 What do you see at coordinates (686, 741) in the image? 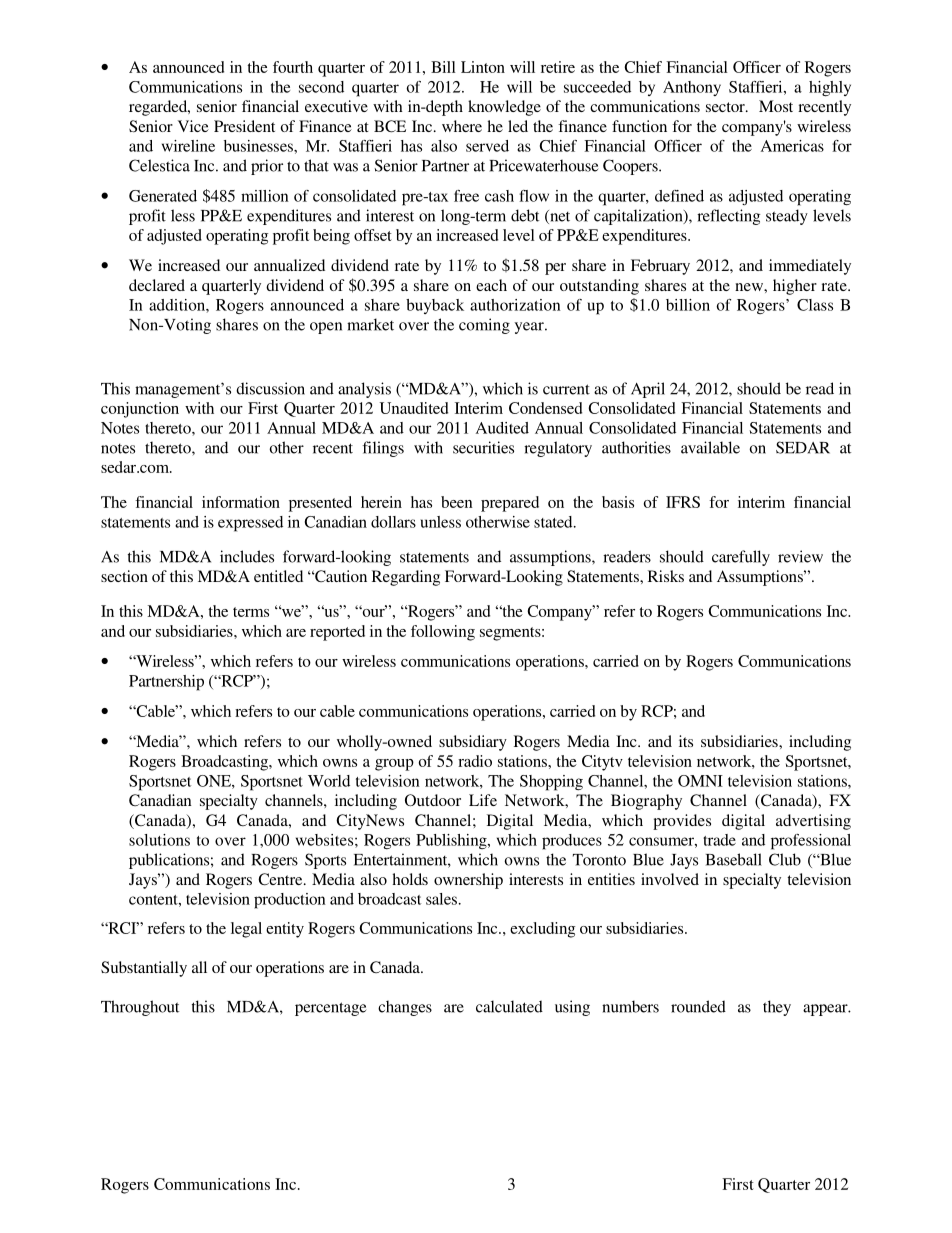
I see `its` at bounding box center [686, 741].
